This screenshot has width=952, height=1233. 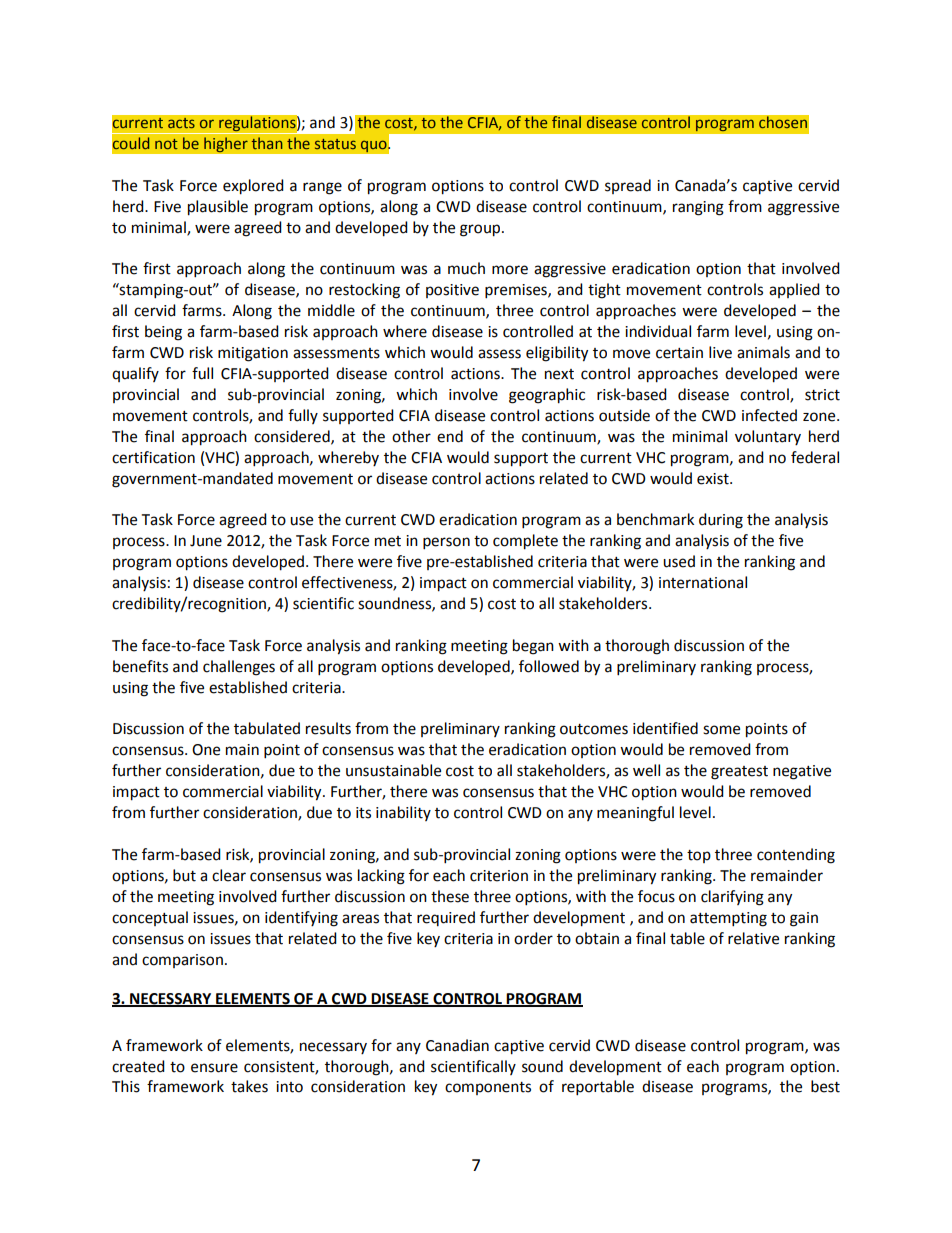 I want to click on international, so click(x=703, y=582).
